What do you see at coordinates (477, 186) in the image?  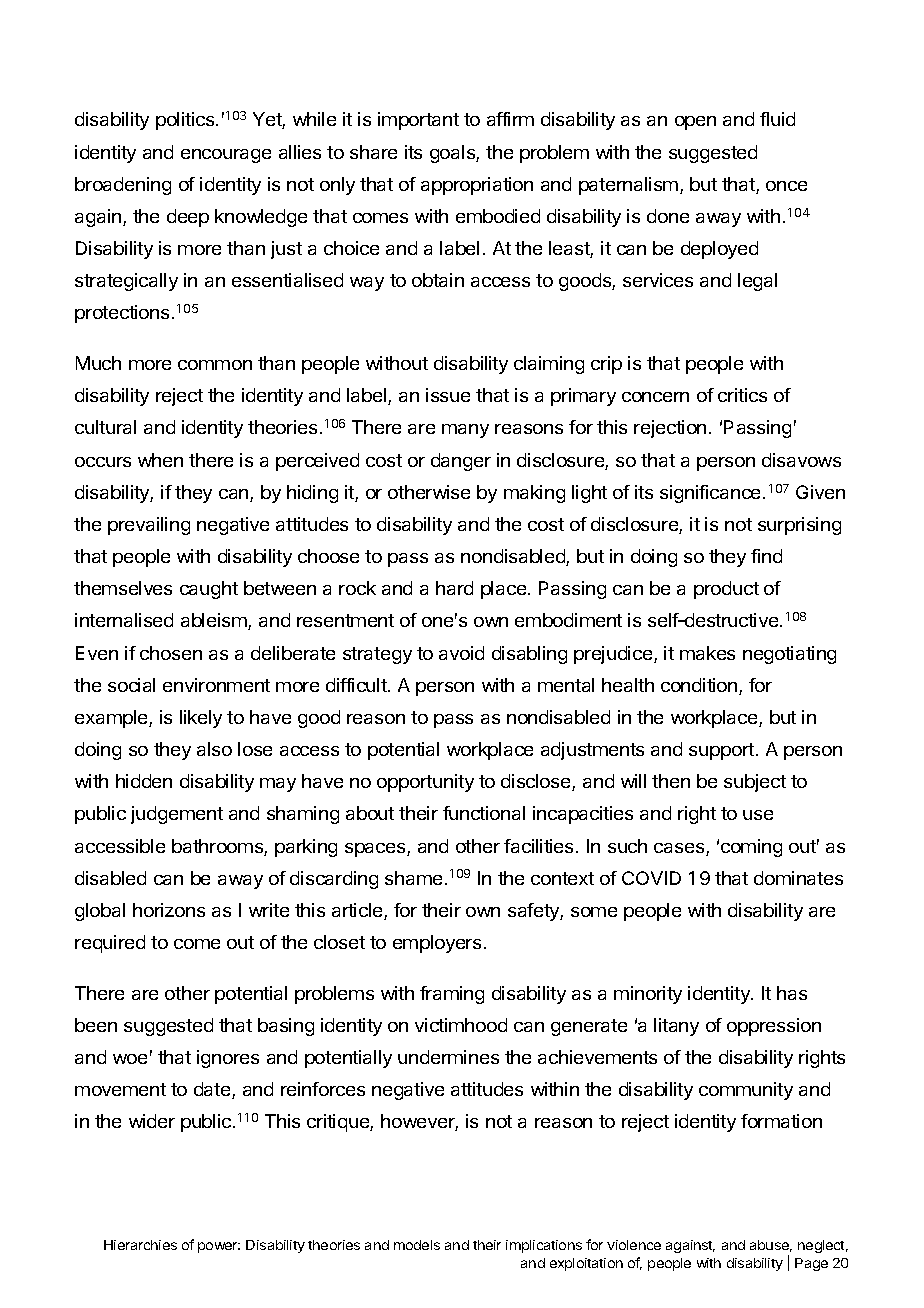 I see `appropriation` at bounding box center [477, 186].
